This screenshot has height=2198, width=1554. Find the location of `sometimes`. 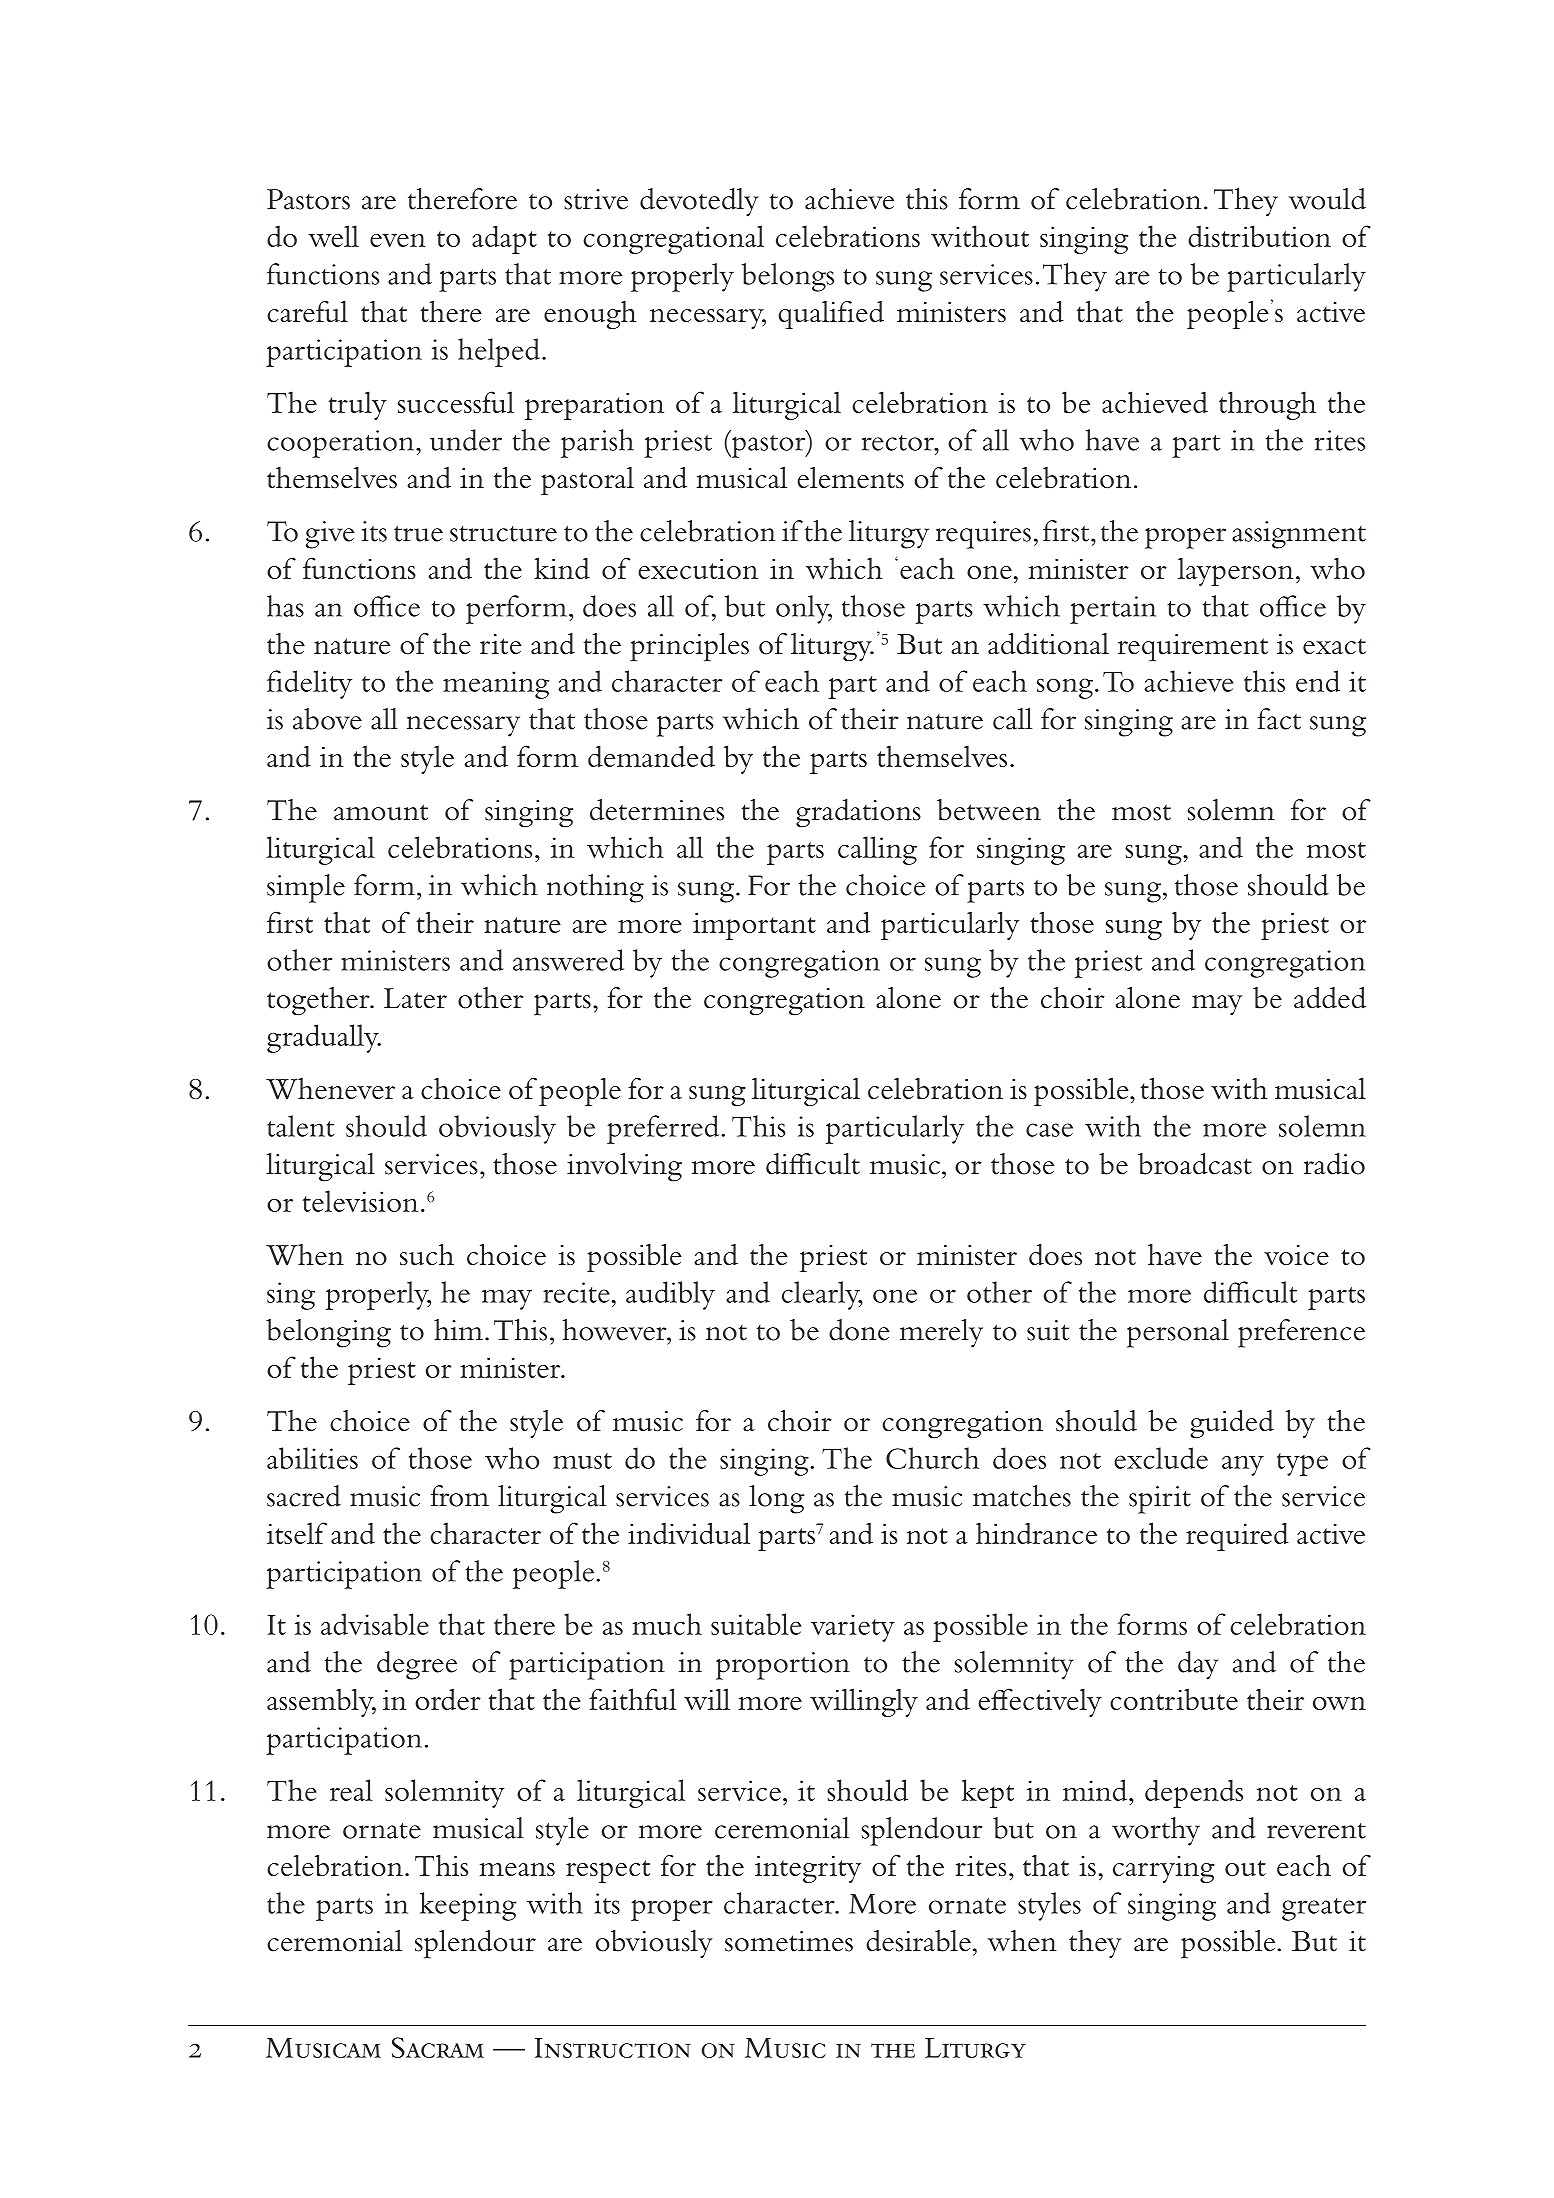

sometimes is located at coordinates (789, 1941).
